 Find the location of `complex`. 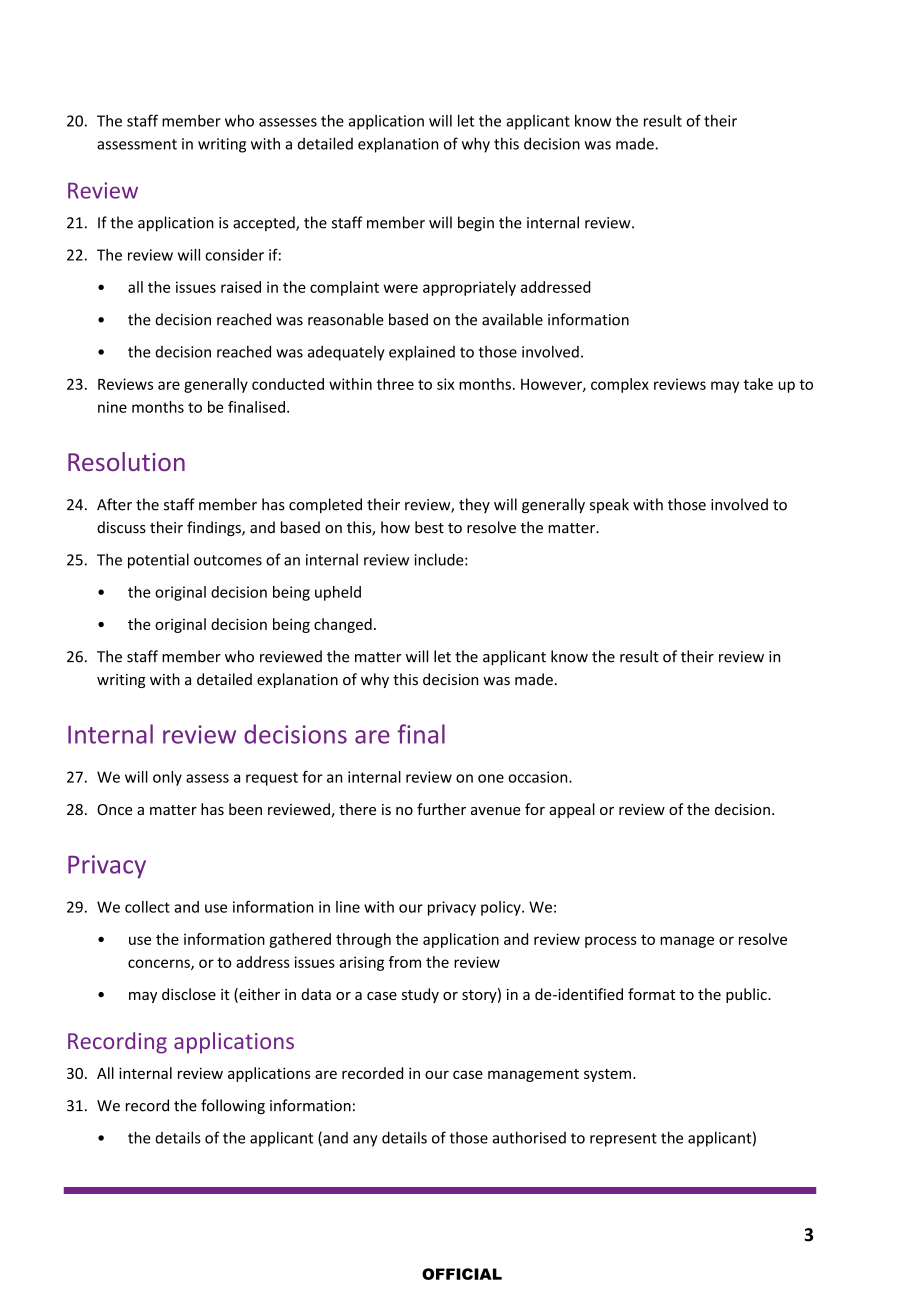

complex is located at coordinates (620, 385).
